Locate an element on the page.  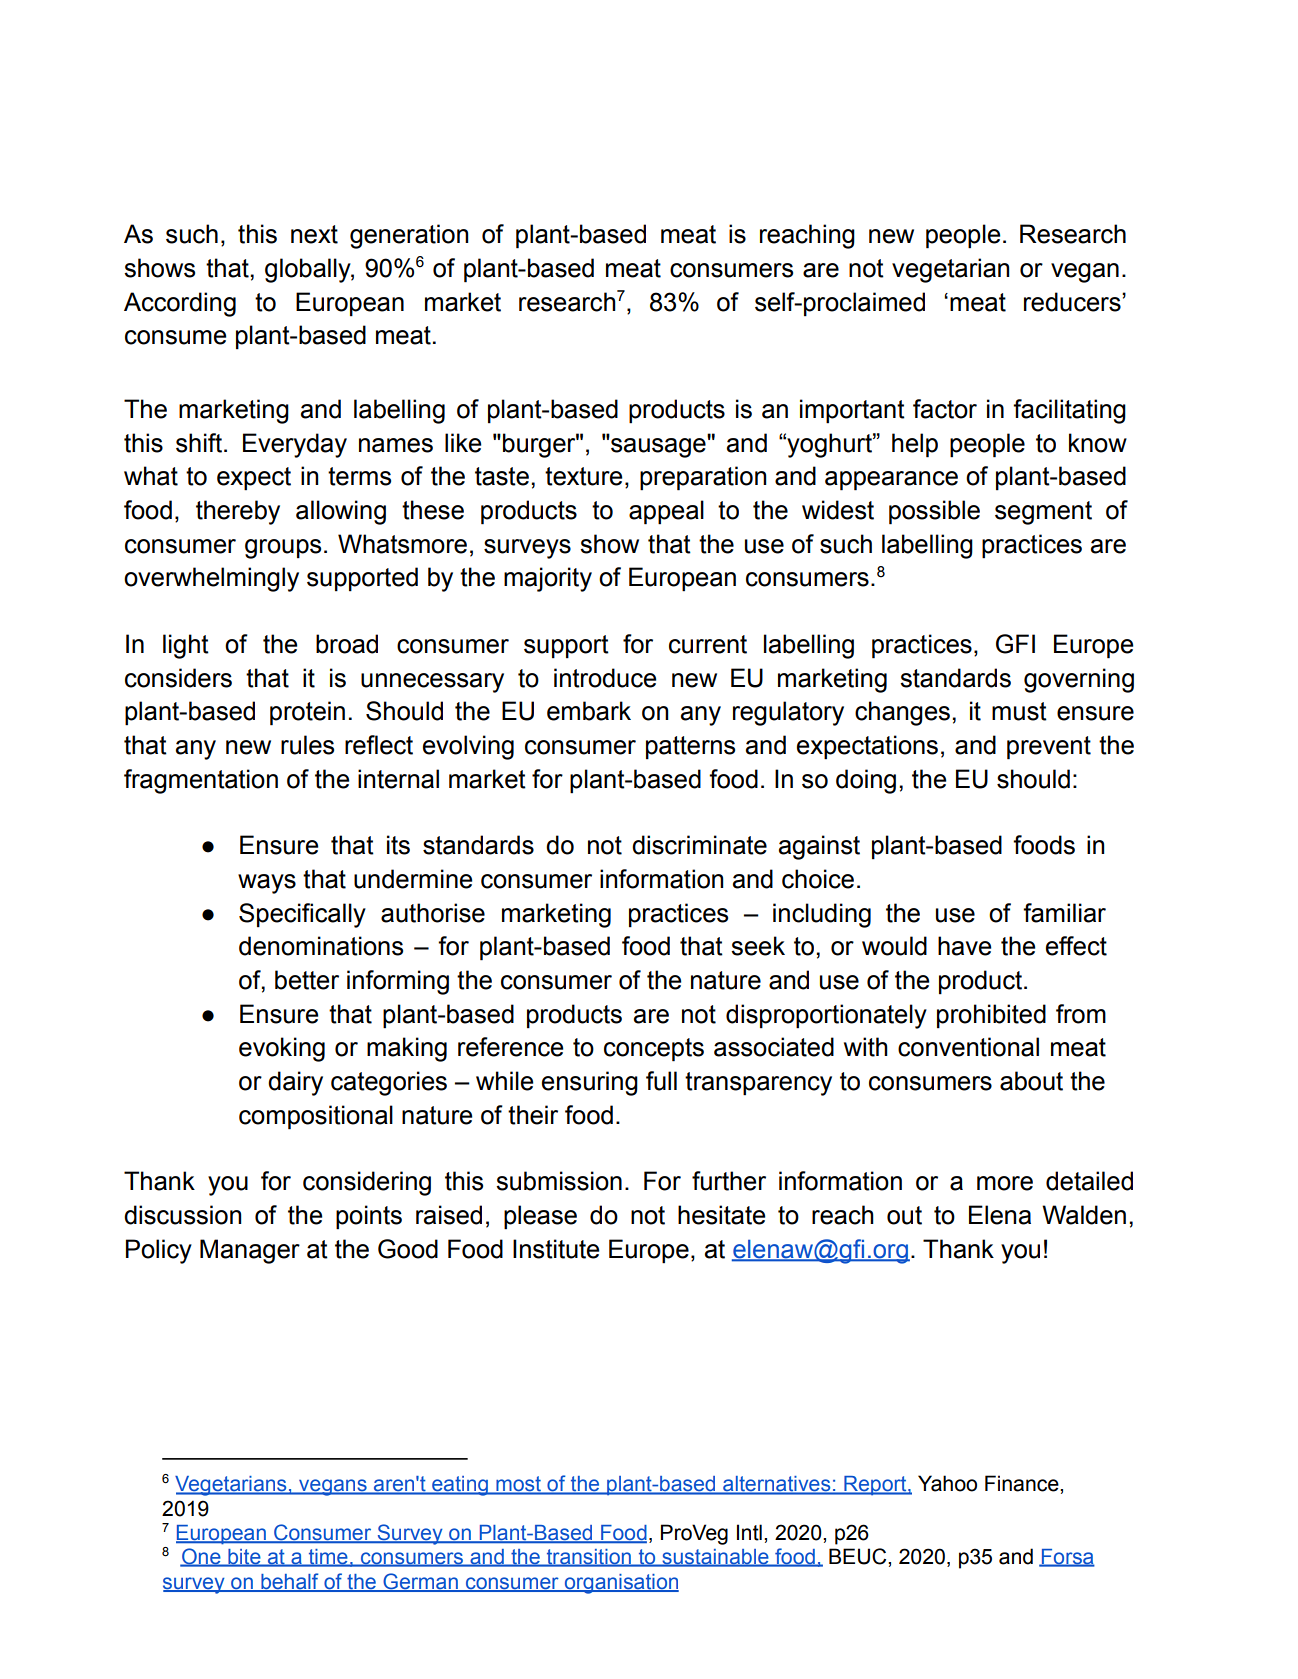
about is located at coordinates (1031, 1081).
